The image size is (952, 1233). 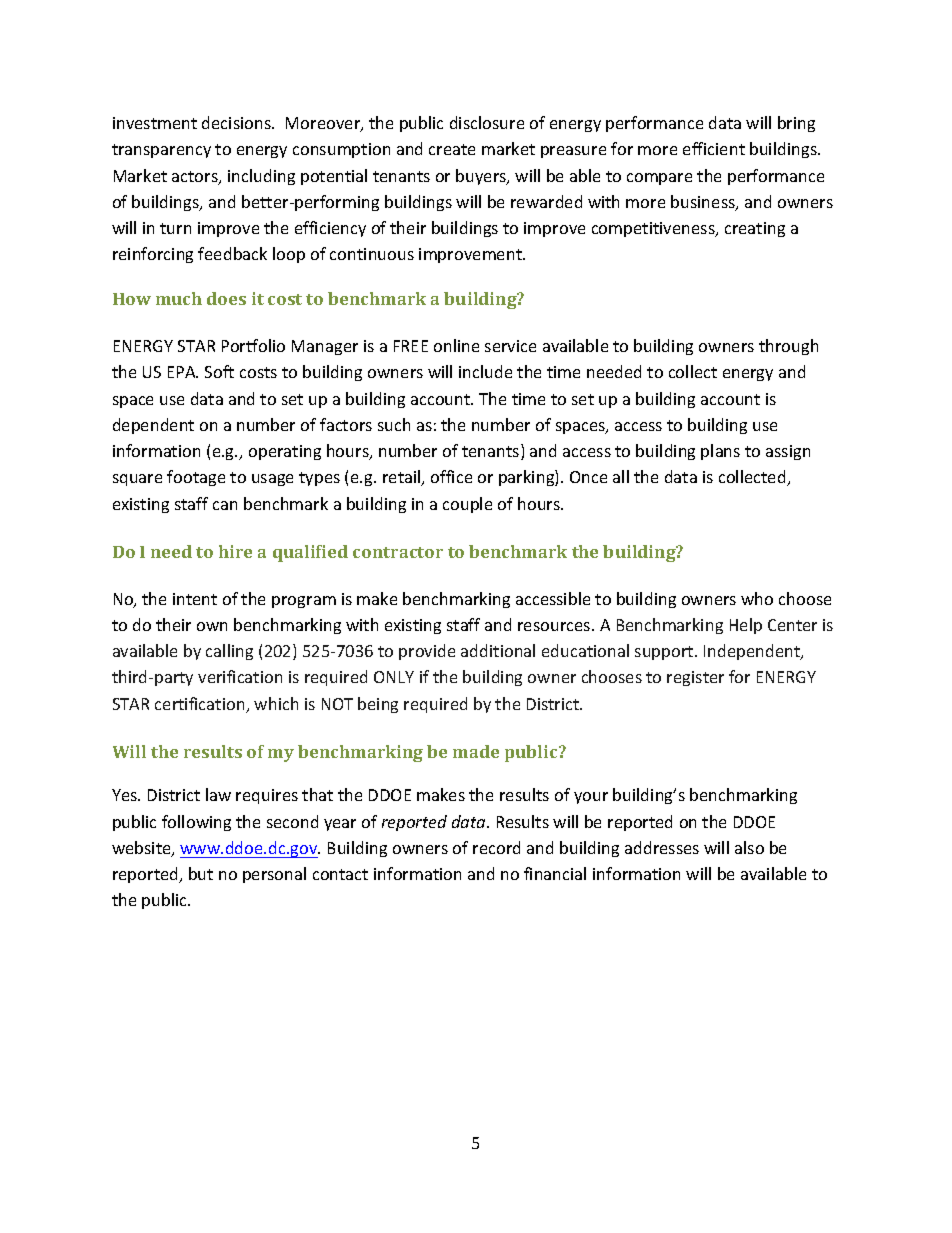 What do you see at coordinates (195, 599) in the screenshot?
I see `intent` at bounding box center [195, 599].
